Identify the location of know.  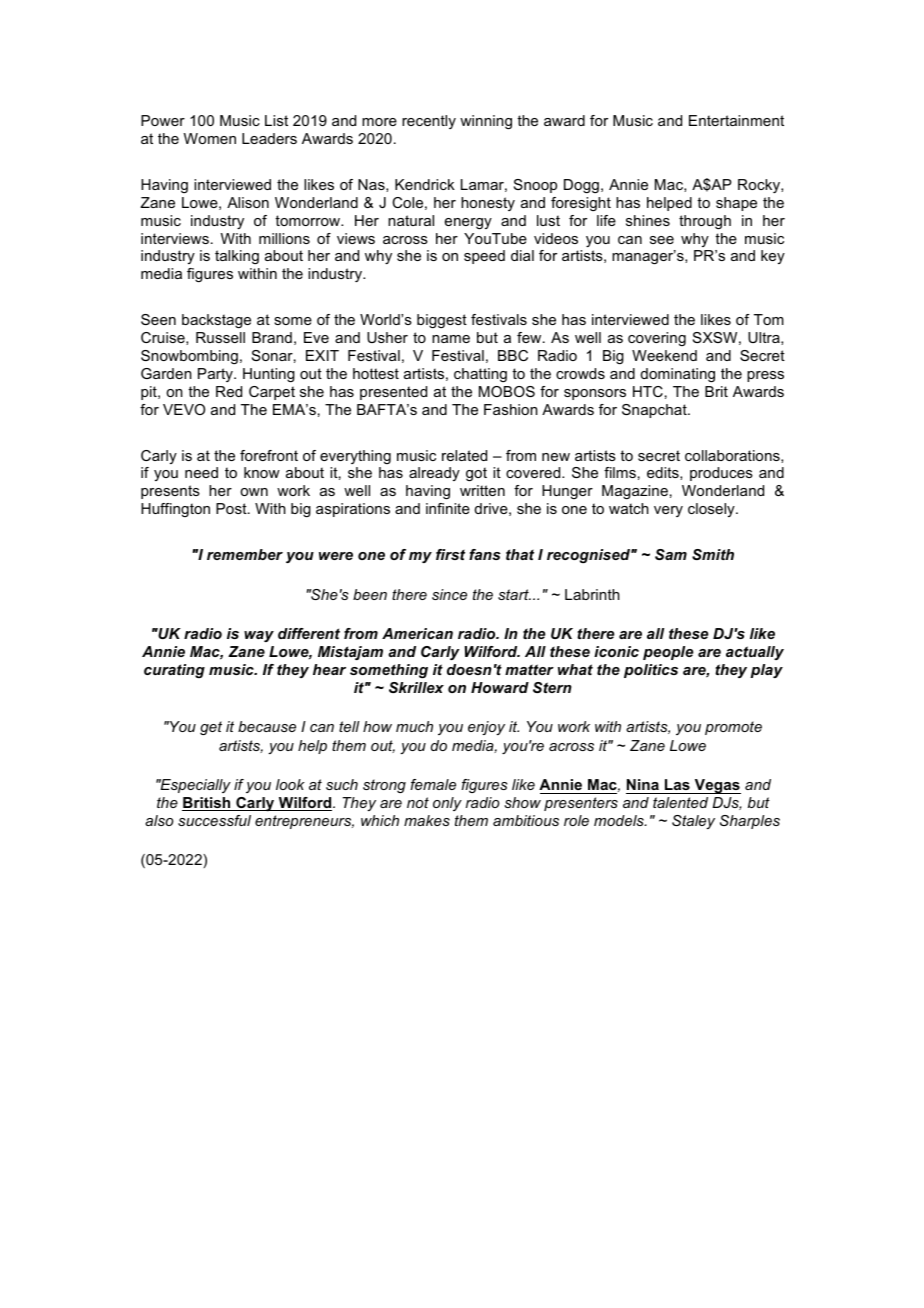
(262, 472).
